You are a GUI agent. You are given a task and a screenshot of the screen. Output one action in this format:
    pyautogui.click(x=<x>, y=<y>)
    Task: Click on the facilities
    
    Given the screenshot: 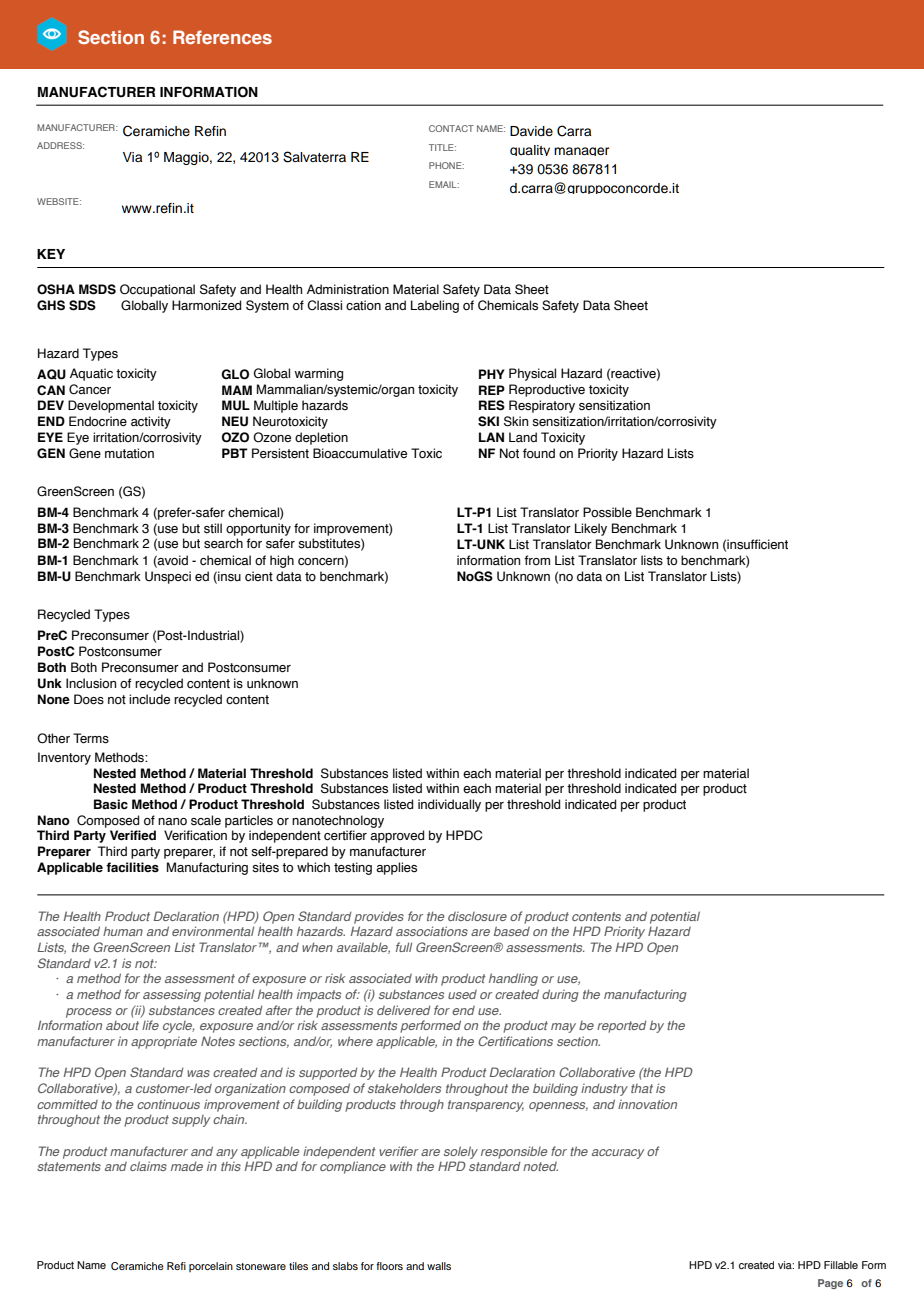 What is the action you would take?
    pyautogui.click(x=132, y=867)
